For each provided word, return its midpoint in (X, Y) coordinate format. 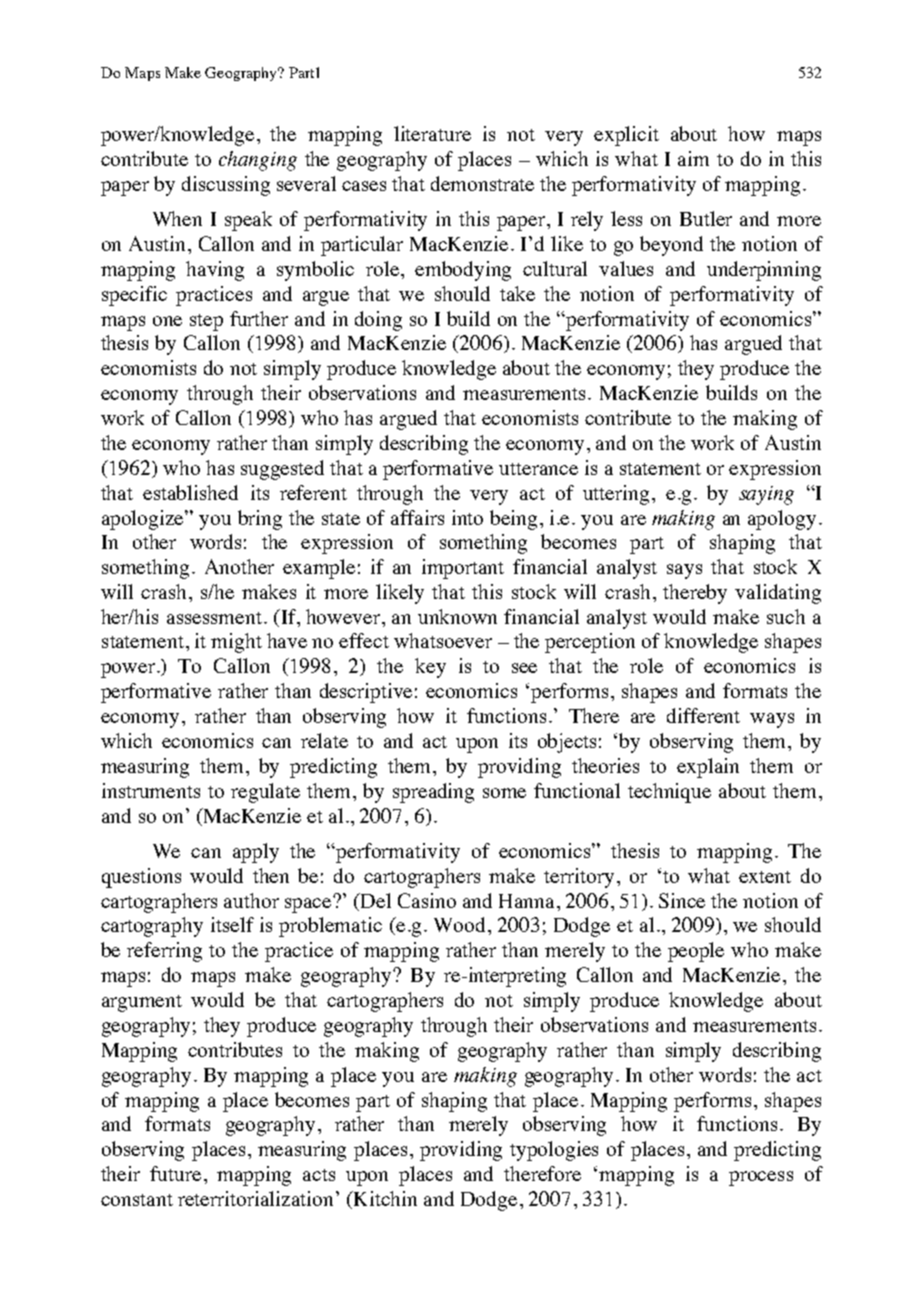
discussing (226, 186)
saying (766, 495)
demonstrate (482, 183)
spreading (433, 793)
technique (669, 793)
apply (256, 853)
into (467, 517)
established (190, 492)
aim (693, 158)
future (175, 1173)
